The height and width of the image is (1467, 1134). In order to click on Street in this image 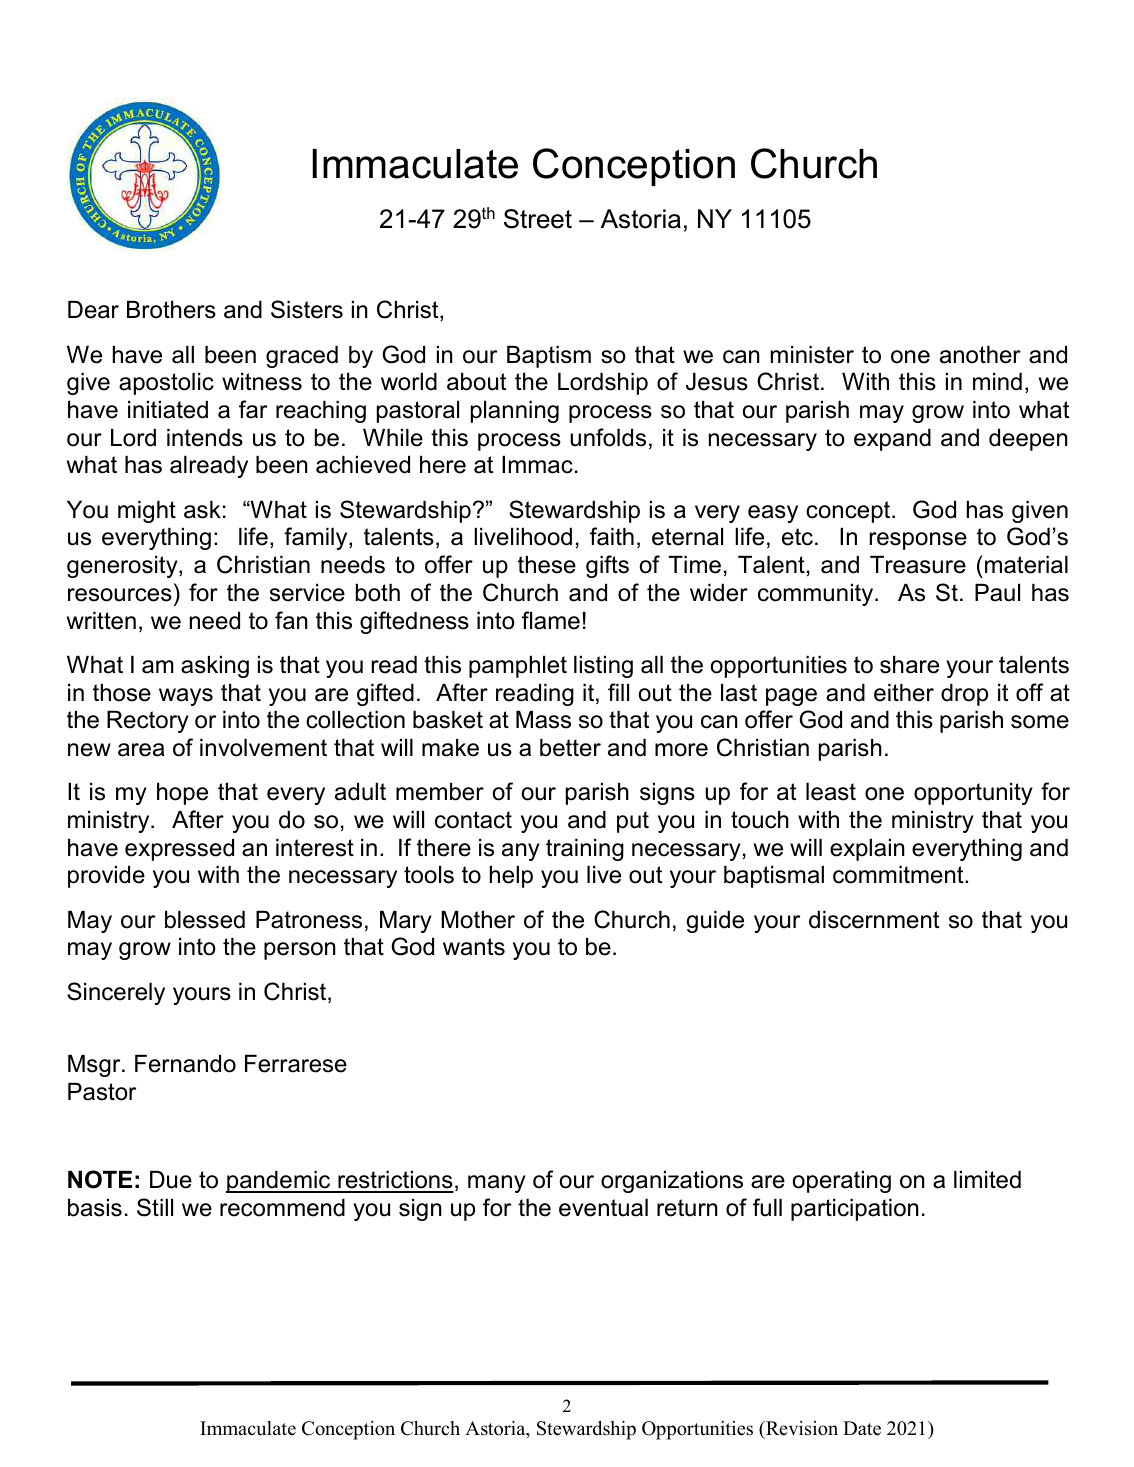, I will do `click(538, 219)`.
